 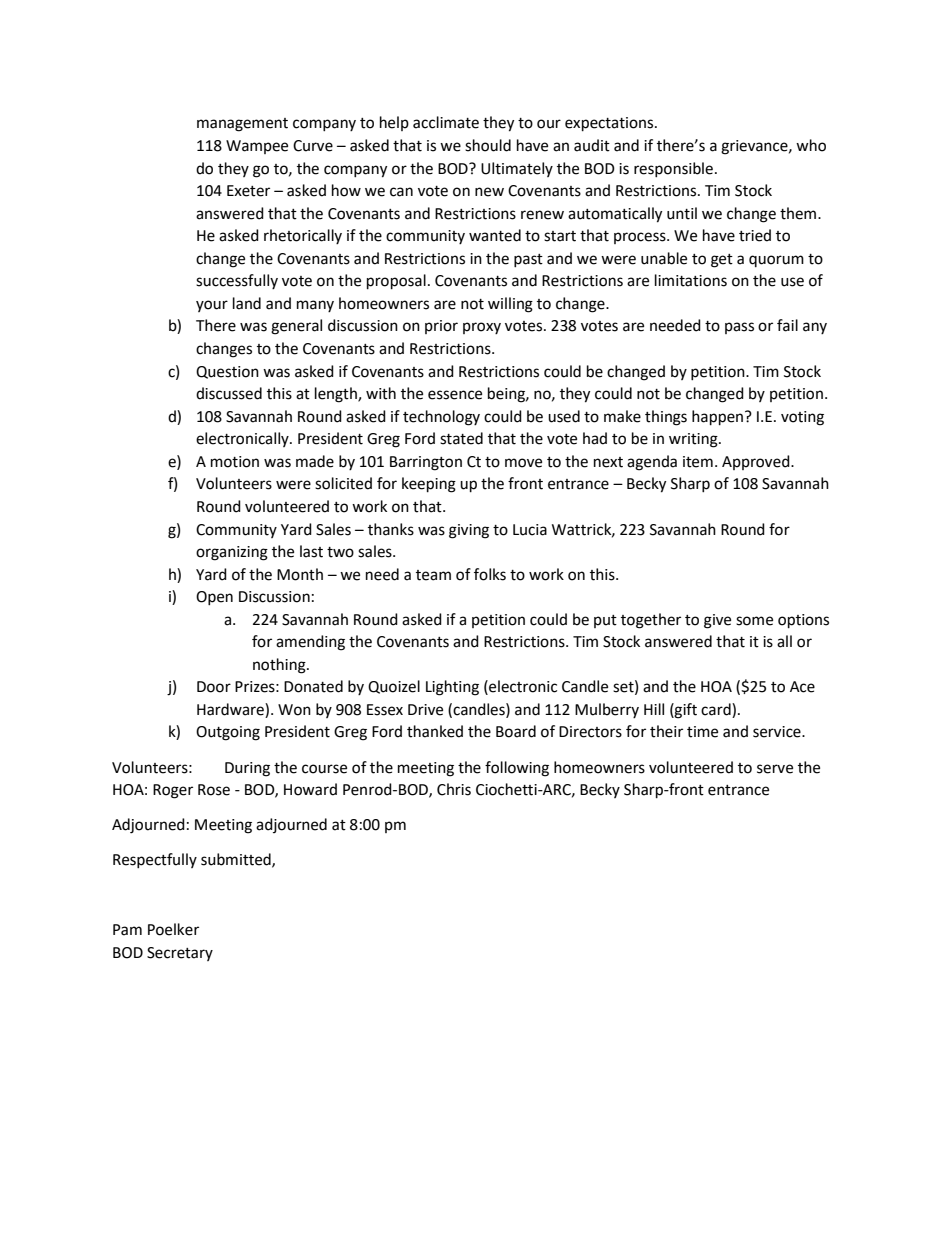 I want to click on pass, so click(x=739, y=328).
